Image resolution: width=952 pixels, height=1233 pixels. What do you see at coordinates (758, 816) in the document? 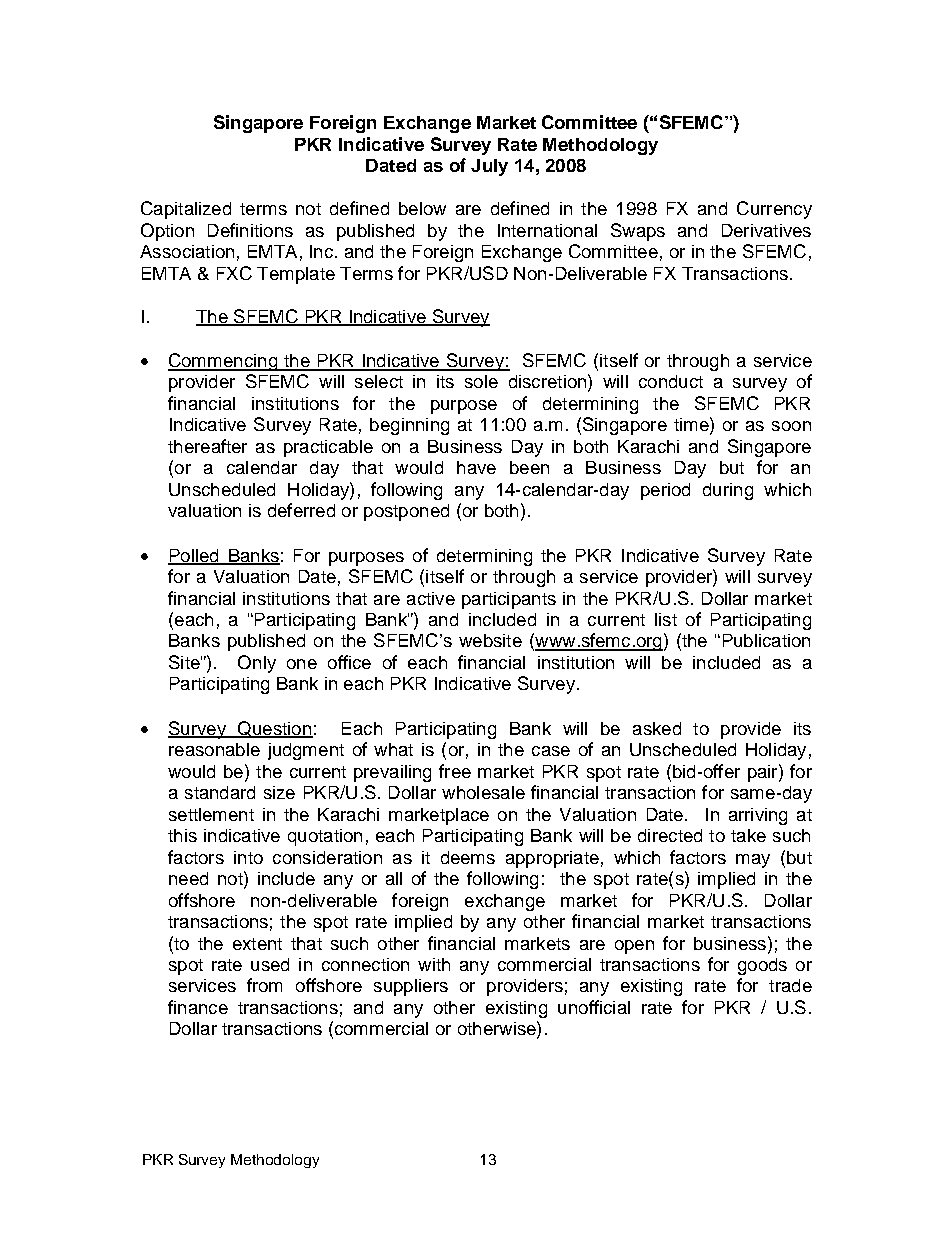
I see `arriving` at bounding box center [758, 816].
